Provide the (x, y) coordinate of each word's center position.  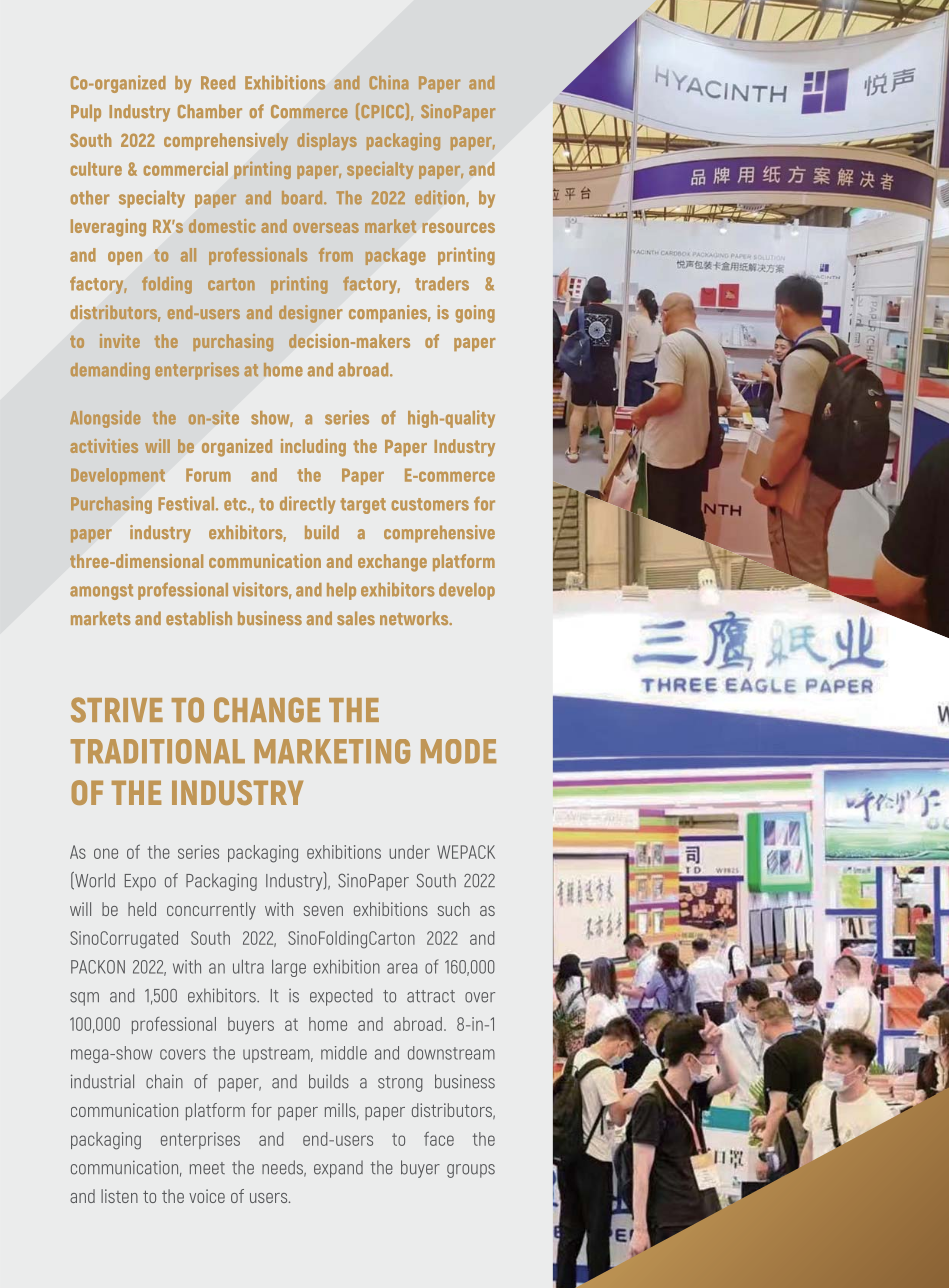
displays (327, 141)
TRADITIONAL (158, 751)
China (388, 82)
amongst (101, 592)
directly (307, 505)
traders (442, 284)
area (402, 968)
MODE (458, 751)
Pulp (86, 113)
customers (430, 504)
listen (119, 1196)
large (289, 968)
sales (356, 618)
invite (120, 341)
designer (310, 314)
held (142, 909)
